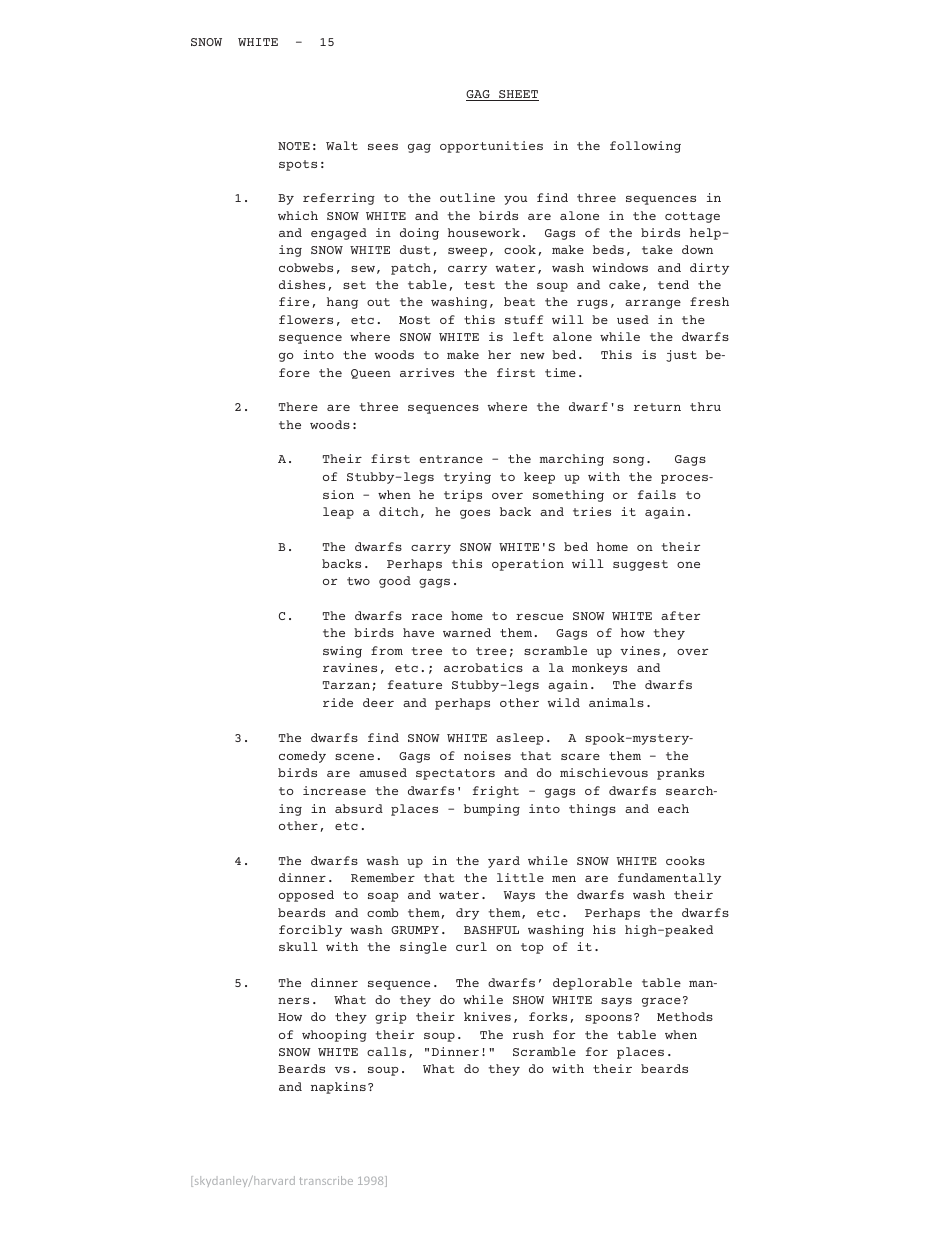 This screenshot has width=952, height=1233. What do you see at coordinates (326, 1180) in the screenshot?
I see `transcribe` at bounding box center [326, 1180].
